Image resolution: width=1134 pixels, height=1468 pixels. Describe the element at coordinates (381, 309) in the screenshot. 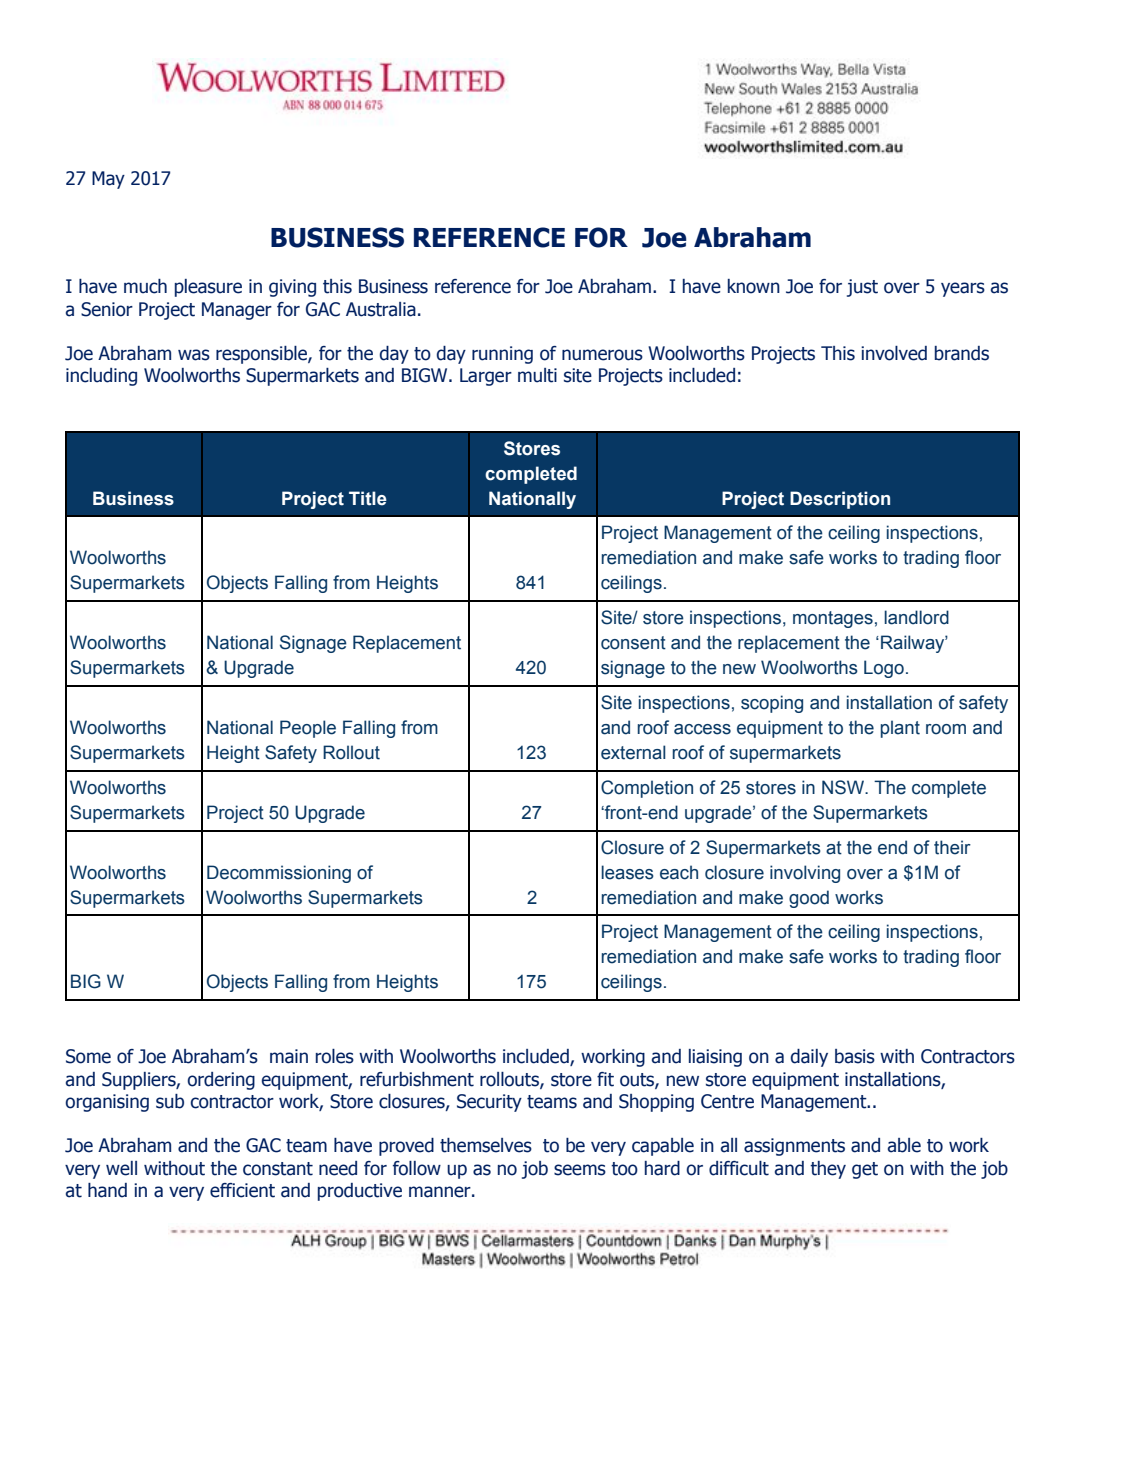

I see `Australia` at that location.
